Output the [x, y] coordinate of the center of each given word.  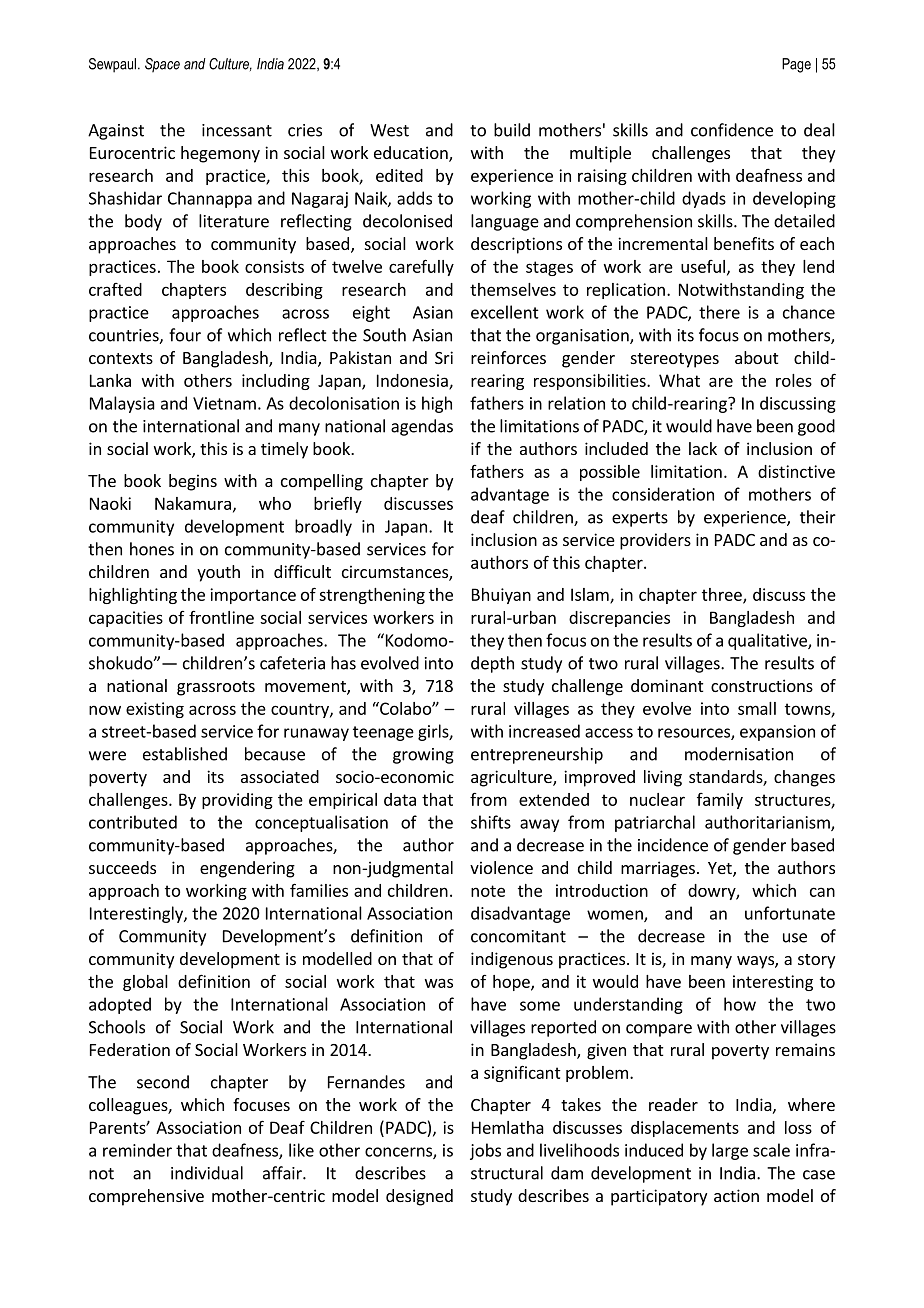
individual [207, 1173]
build [512, 130]
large [730, 1151]
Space [162, 65]
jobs [485, 1151]
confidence [732, 130]
